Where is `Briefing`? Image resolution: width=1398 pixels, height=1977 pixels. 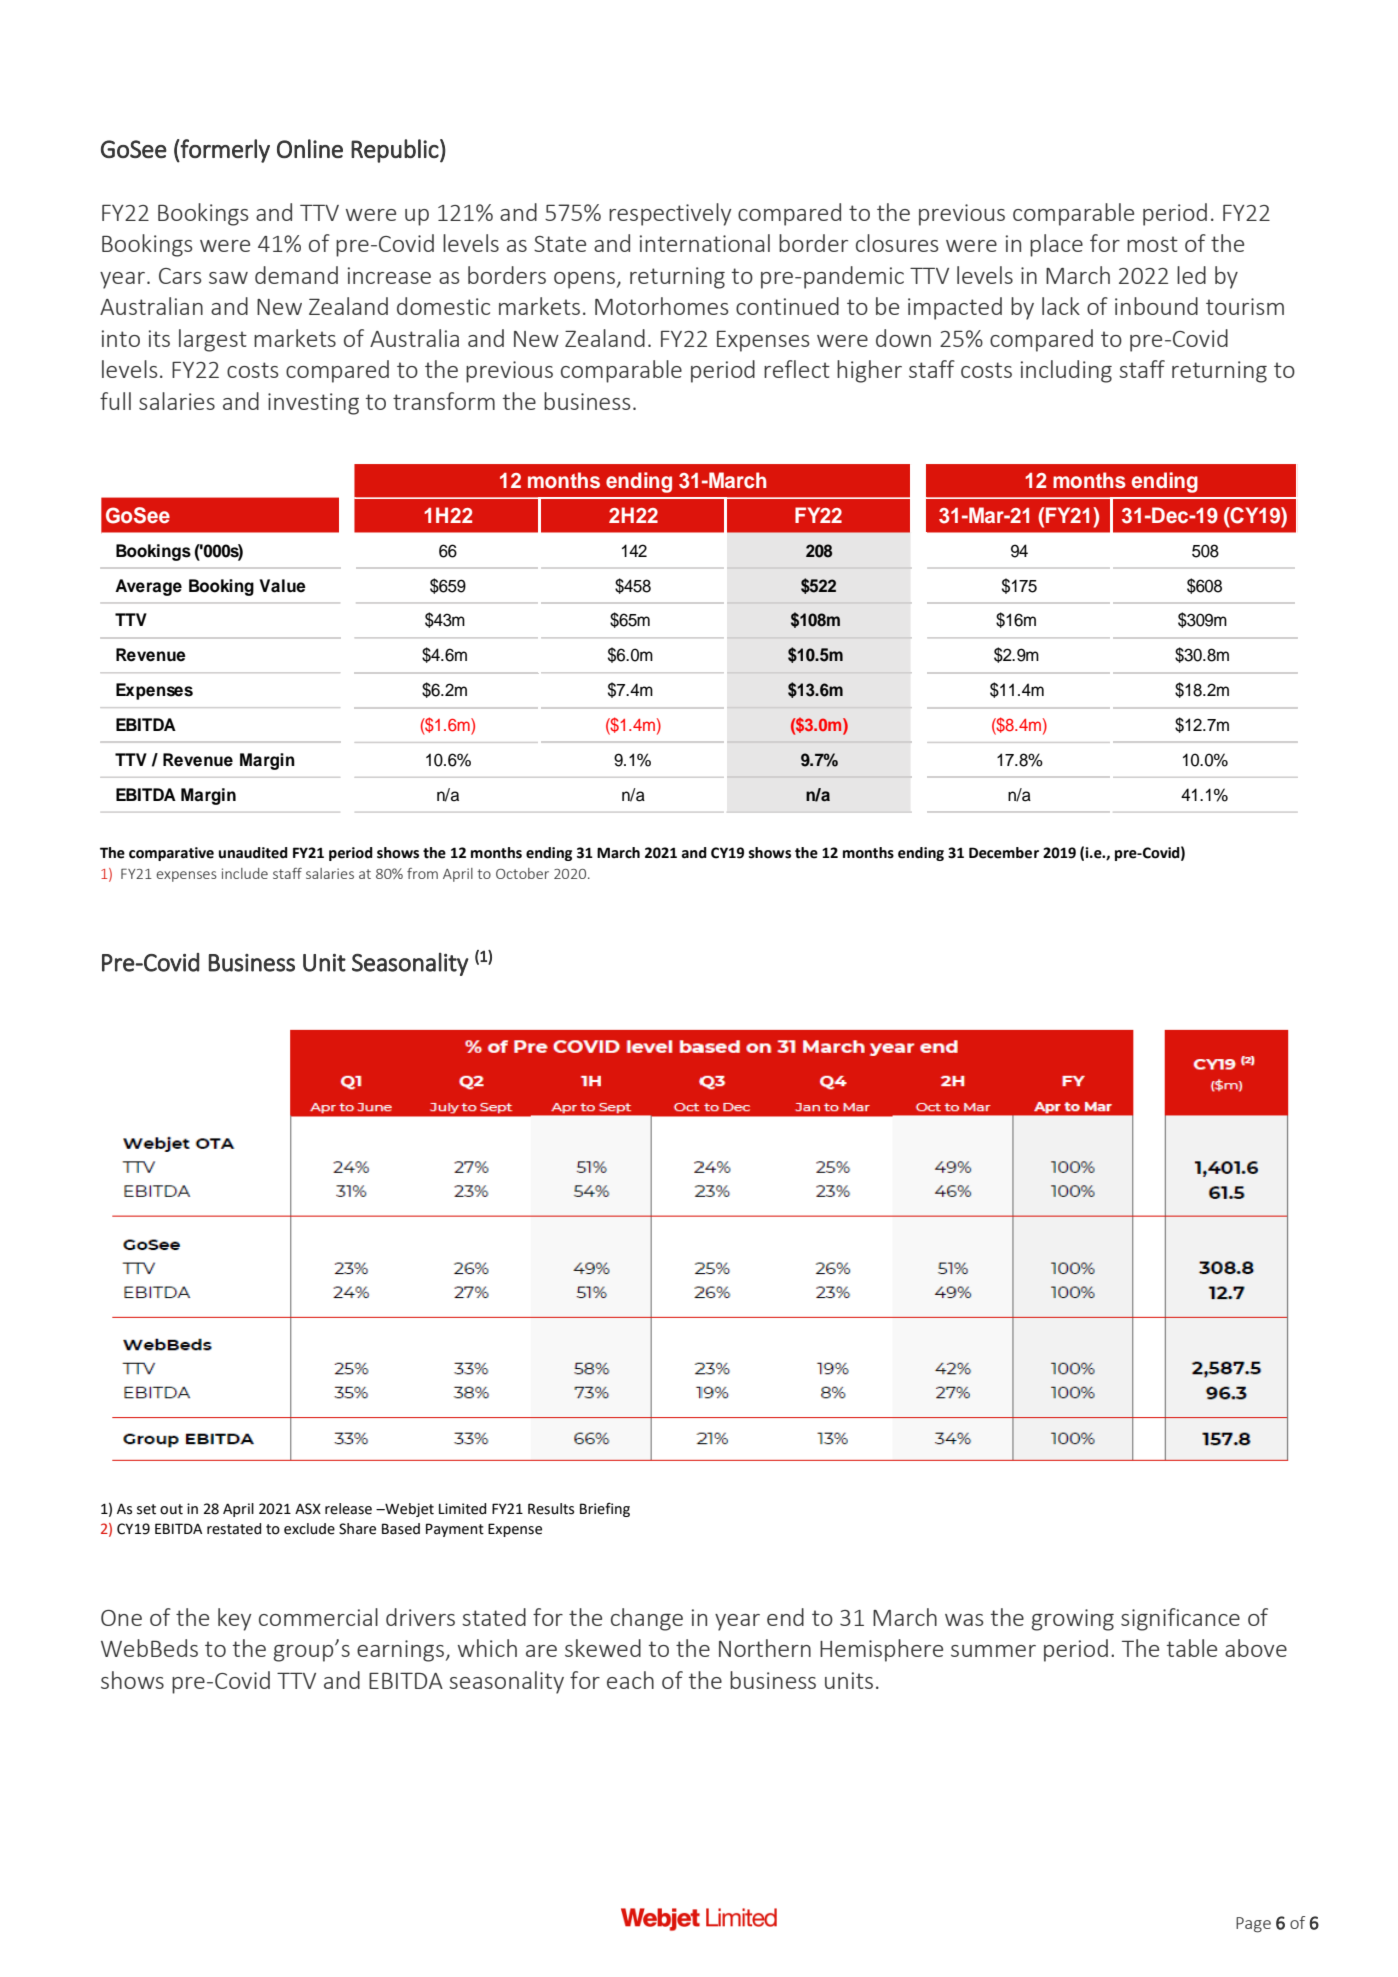
Briefing is located at coordinates (605, 1509).
